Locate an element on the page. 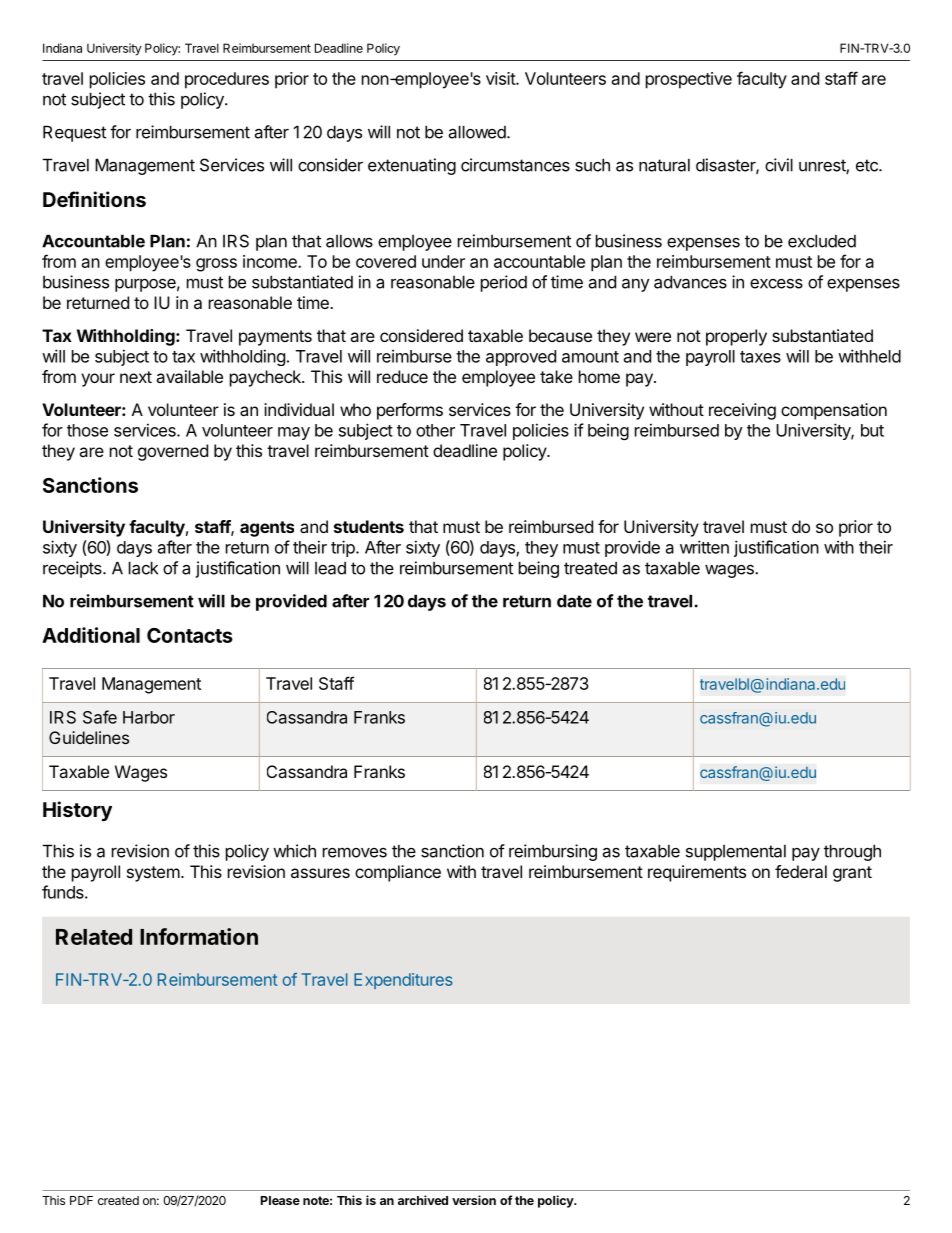 This page has height=1233, width=952. archived is located at coordinates (423, 1200).
